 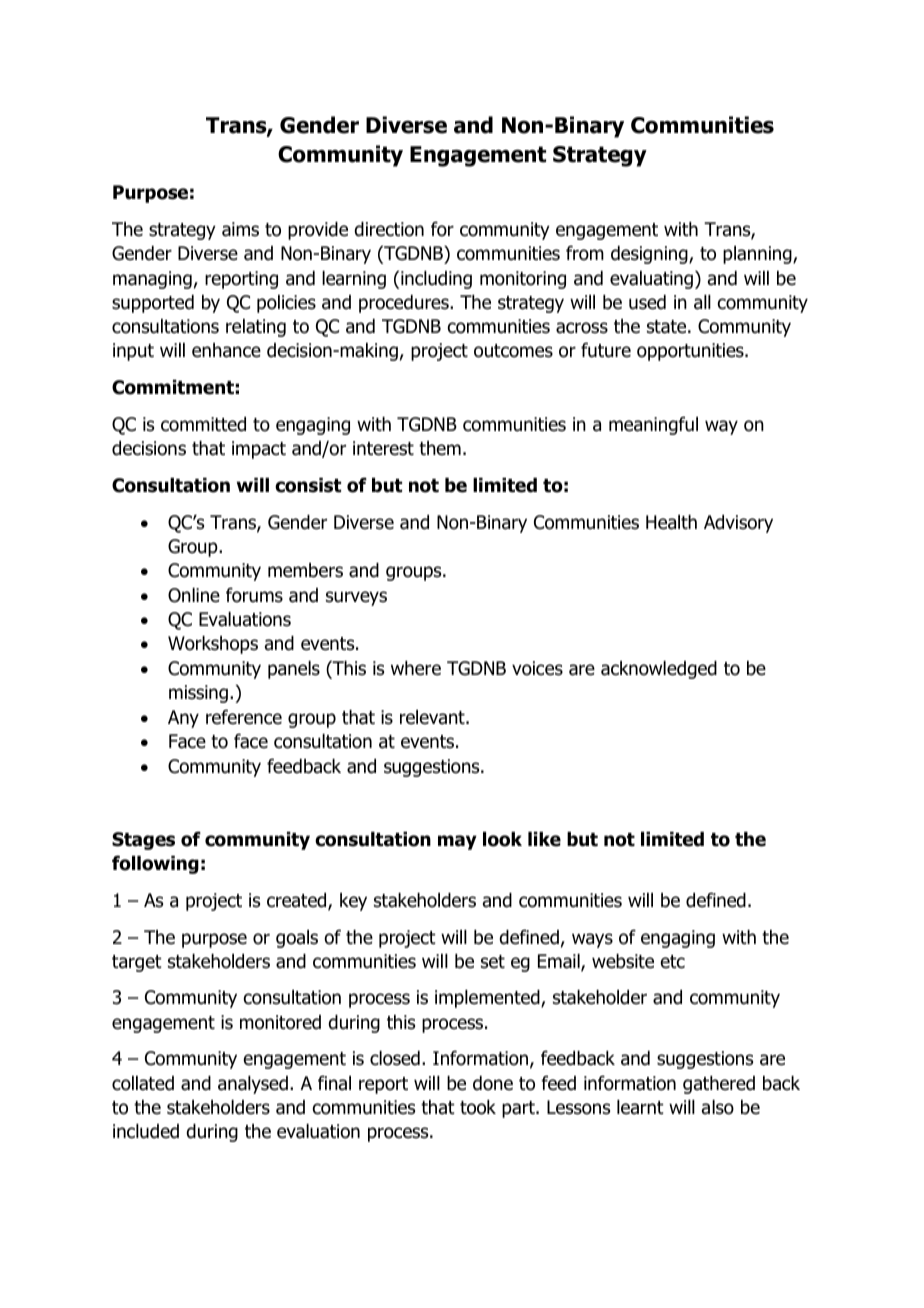 What do you see at coordinates (253, 1085) in the image?
I see `analysed` at bounding box center [253, 1085].
